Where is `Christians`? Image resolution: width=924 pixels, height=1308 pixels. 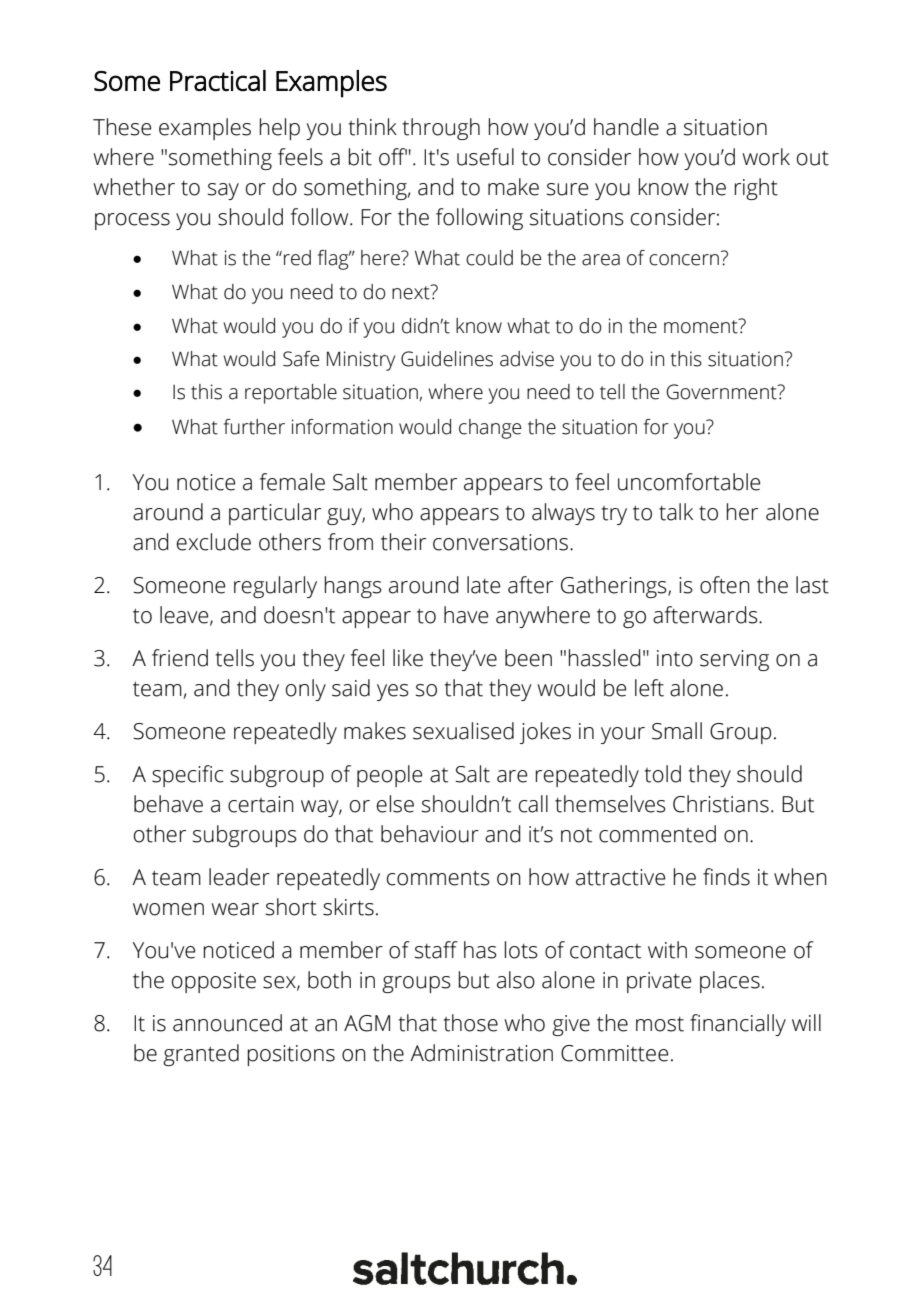
Christians is located at coordinates (721, 804).
